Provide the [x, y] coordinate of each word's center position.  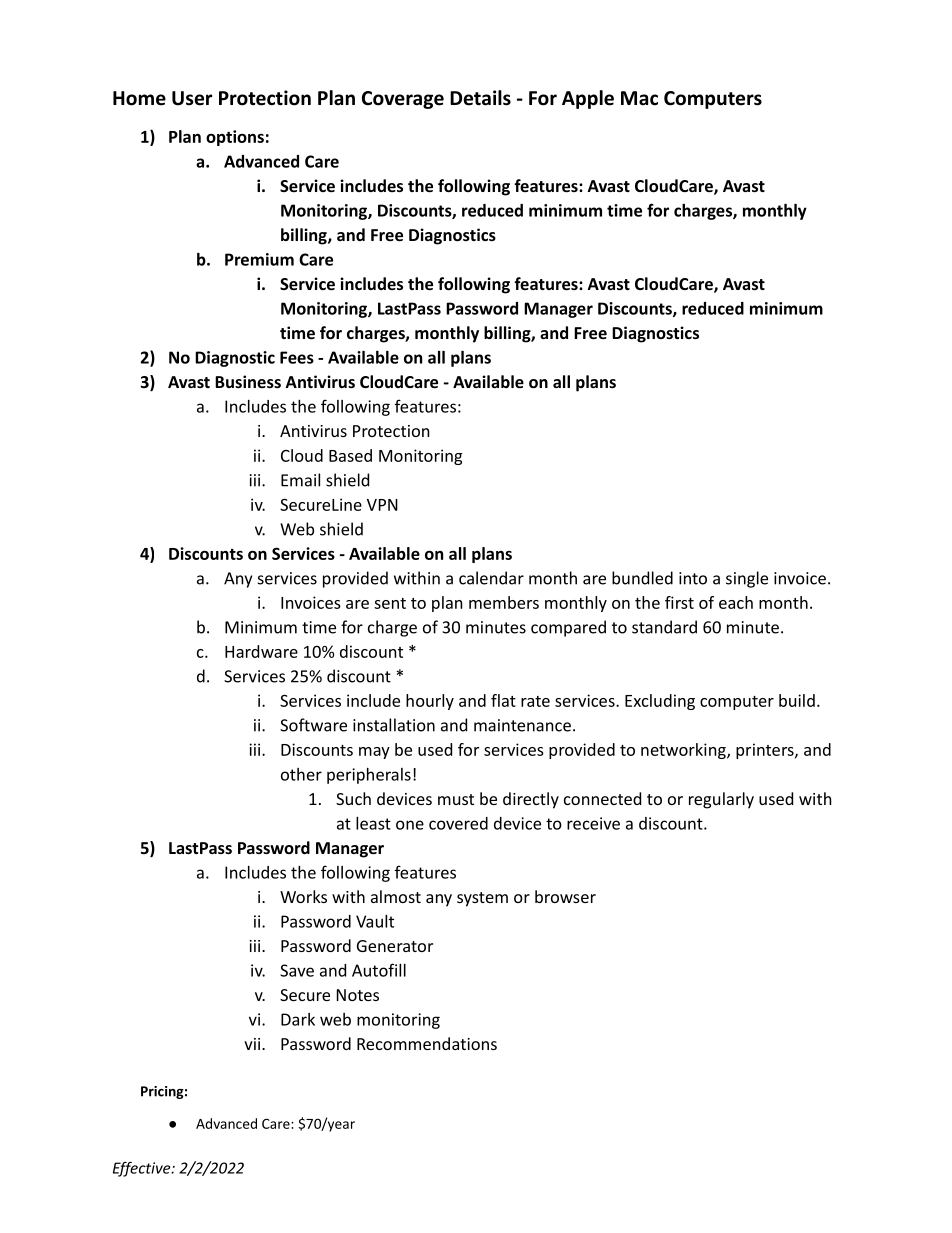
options [235, 138]
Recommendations [427, 1043]
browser [565, 896]
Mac [639, 98]
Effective [143, 1169]
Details [480, 98]
